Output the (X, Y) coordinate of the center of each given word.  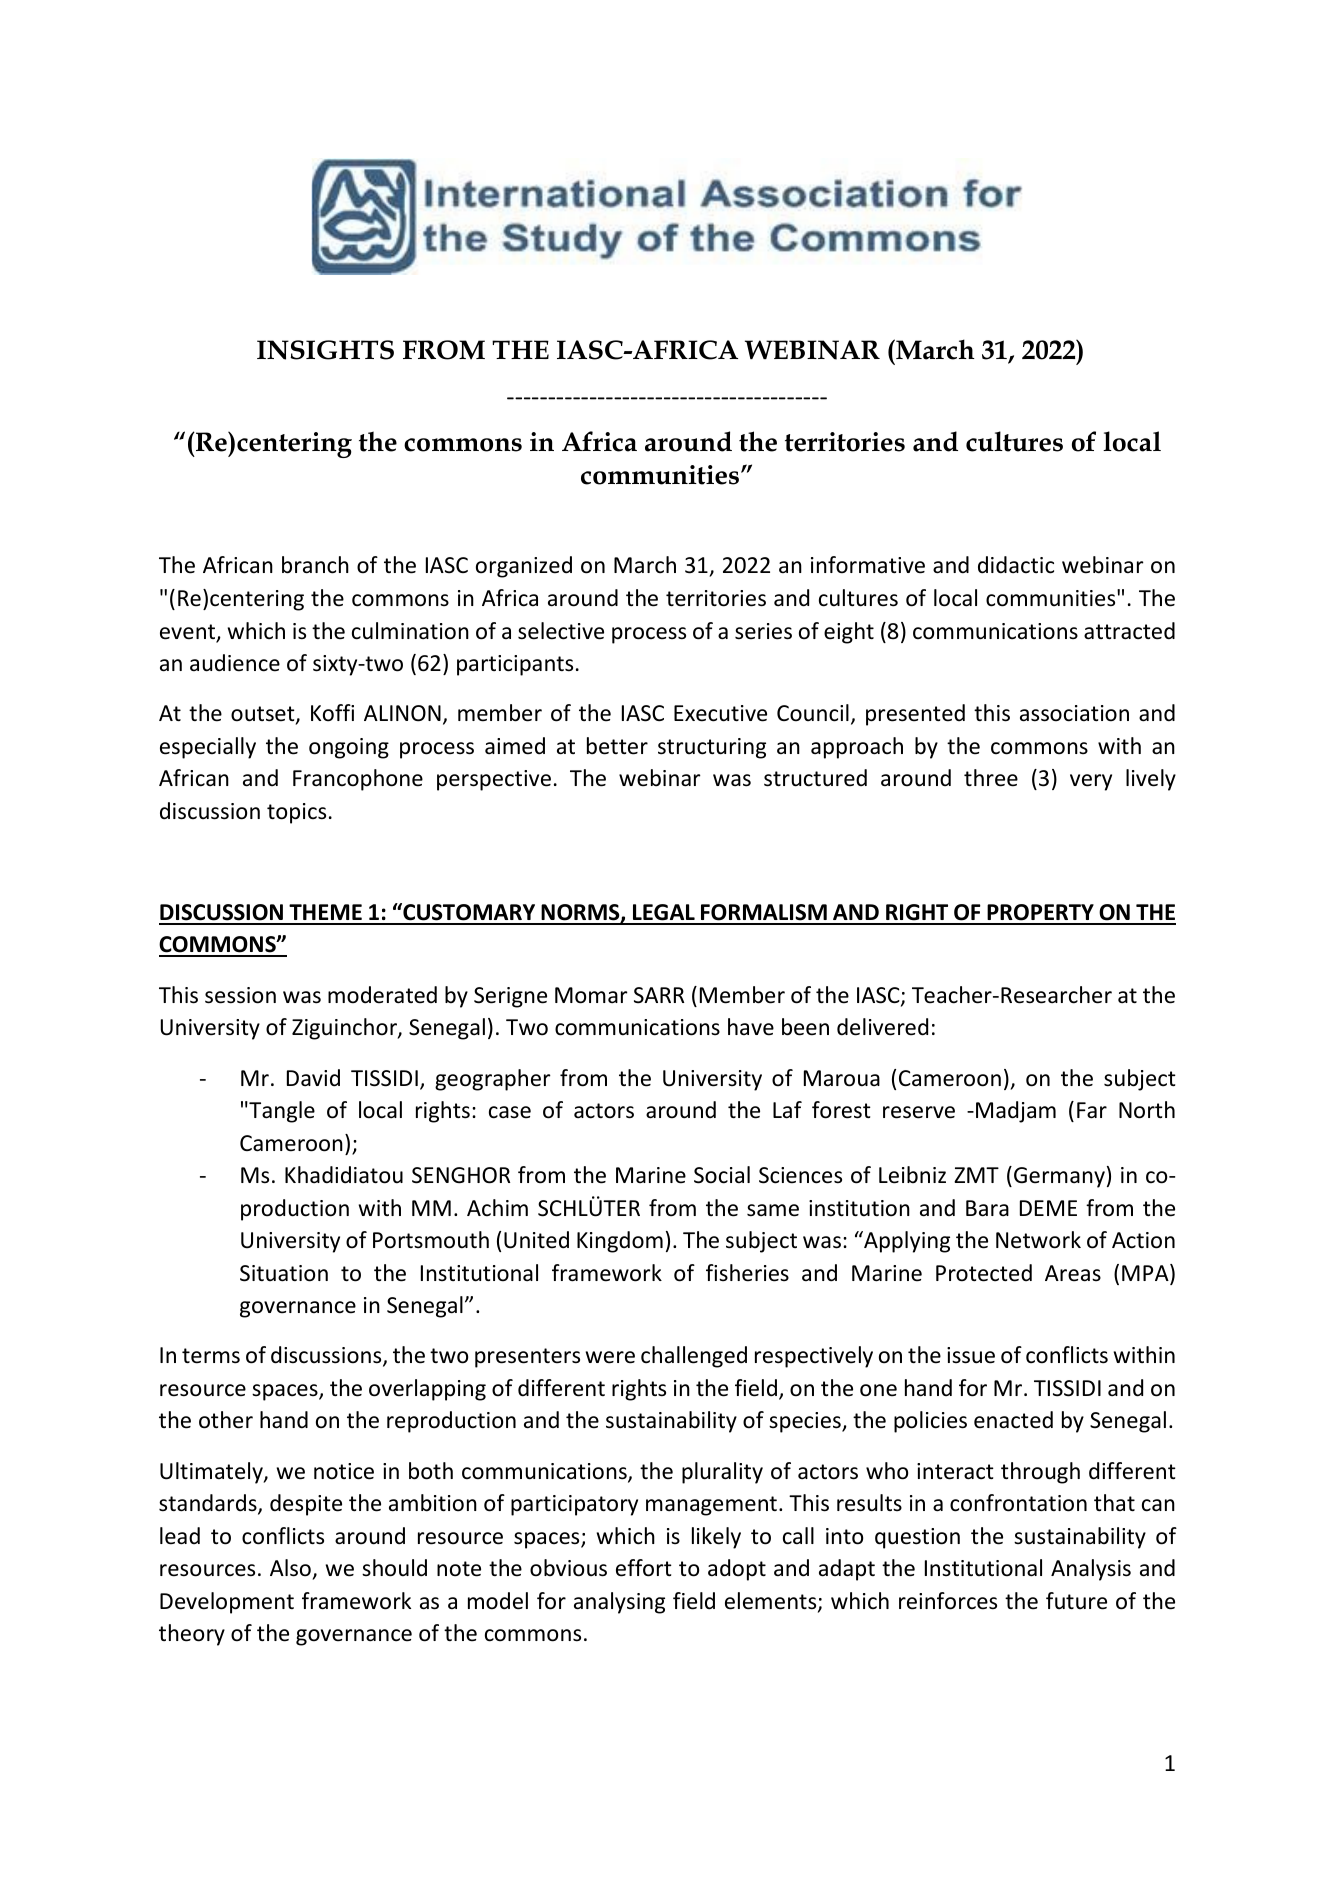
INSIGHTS (325, 350)
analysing (619, 1603)
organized (524, 567)
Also (290, 1568)
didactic (1016, 565)
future (1076, 1601)
